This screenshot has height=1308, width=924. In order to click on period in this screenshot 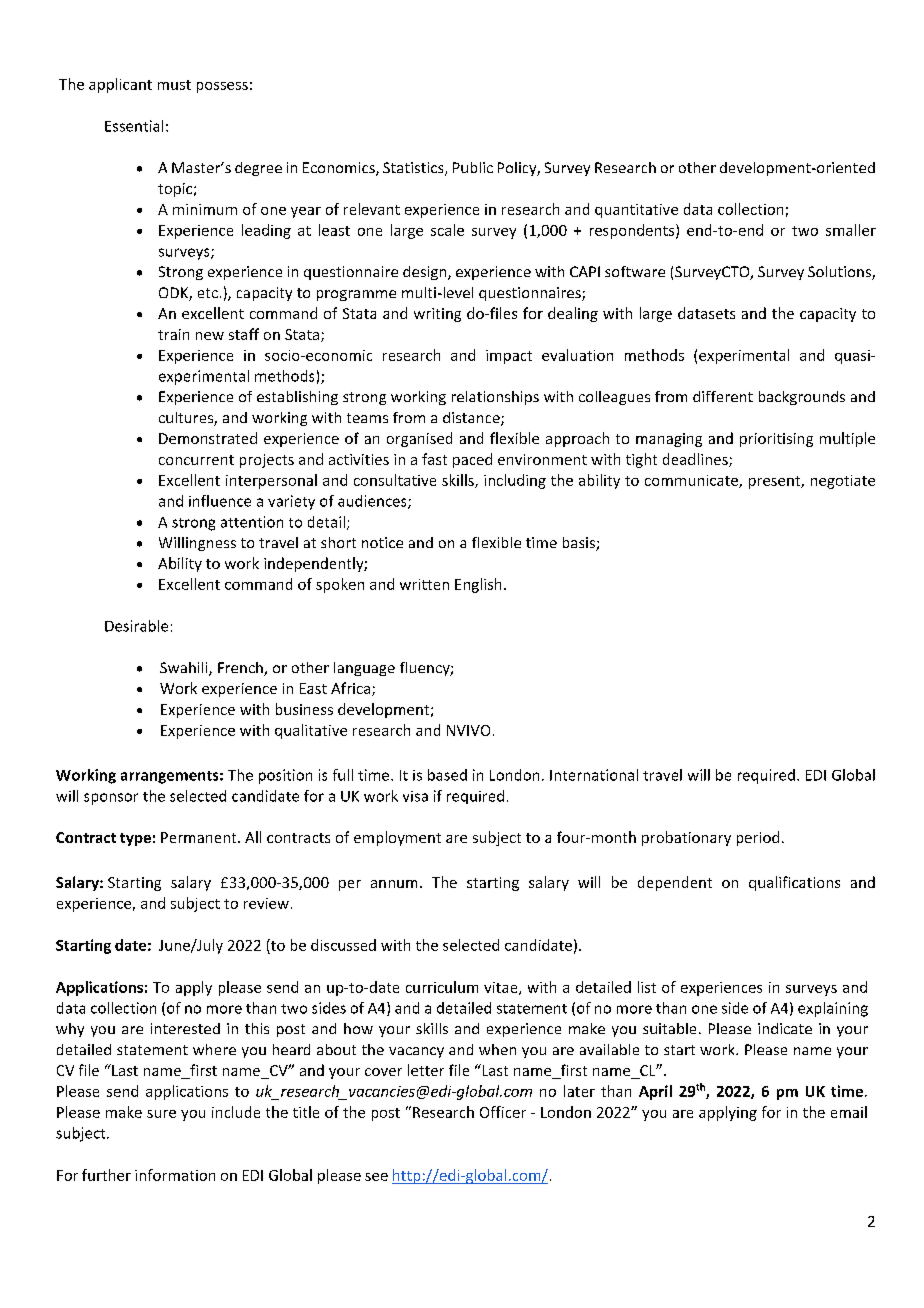, I will do `click(758, 838)`.
